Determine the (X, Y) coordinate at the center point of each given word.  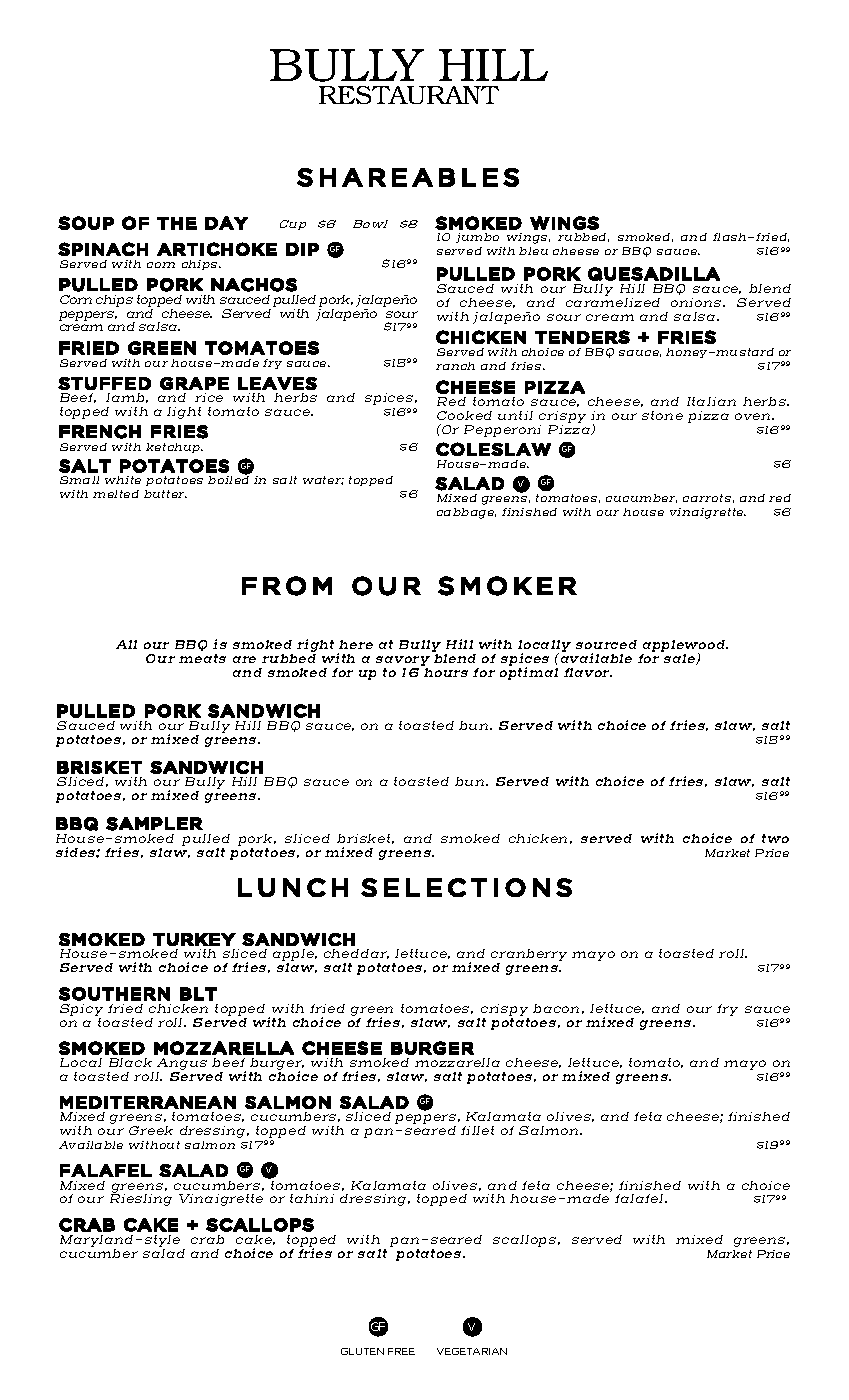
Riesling (141, 1199)
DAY (226, 223)
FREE (401, 1351)
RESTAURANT (409, 95)
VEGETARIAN (472, 1351)
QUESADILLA (654, 274)
